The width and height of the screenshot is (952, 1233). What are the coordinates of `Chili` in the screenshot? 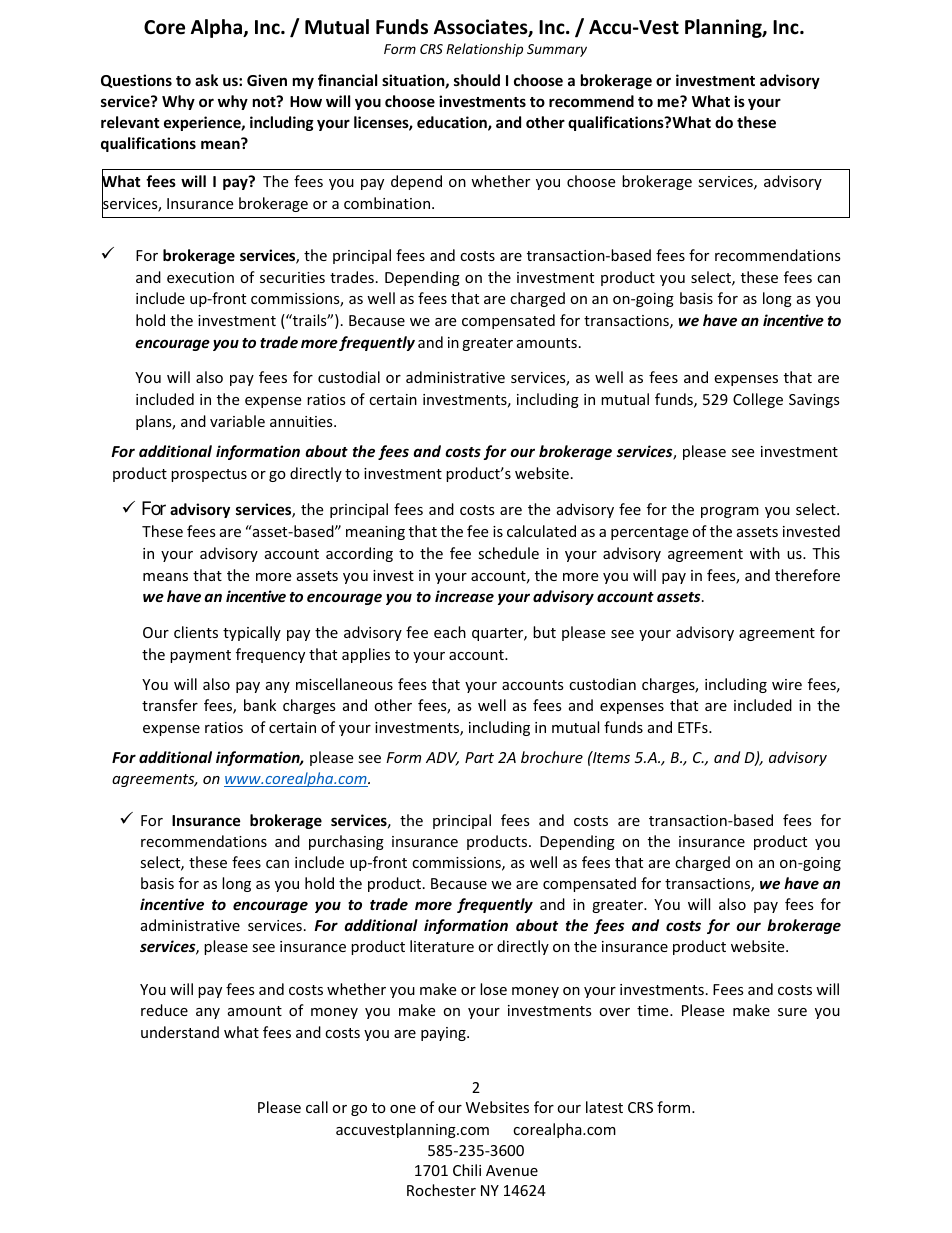 It's located at (467, 1170).
